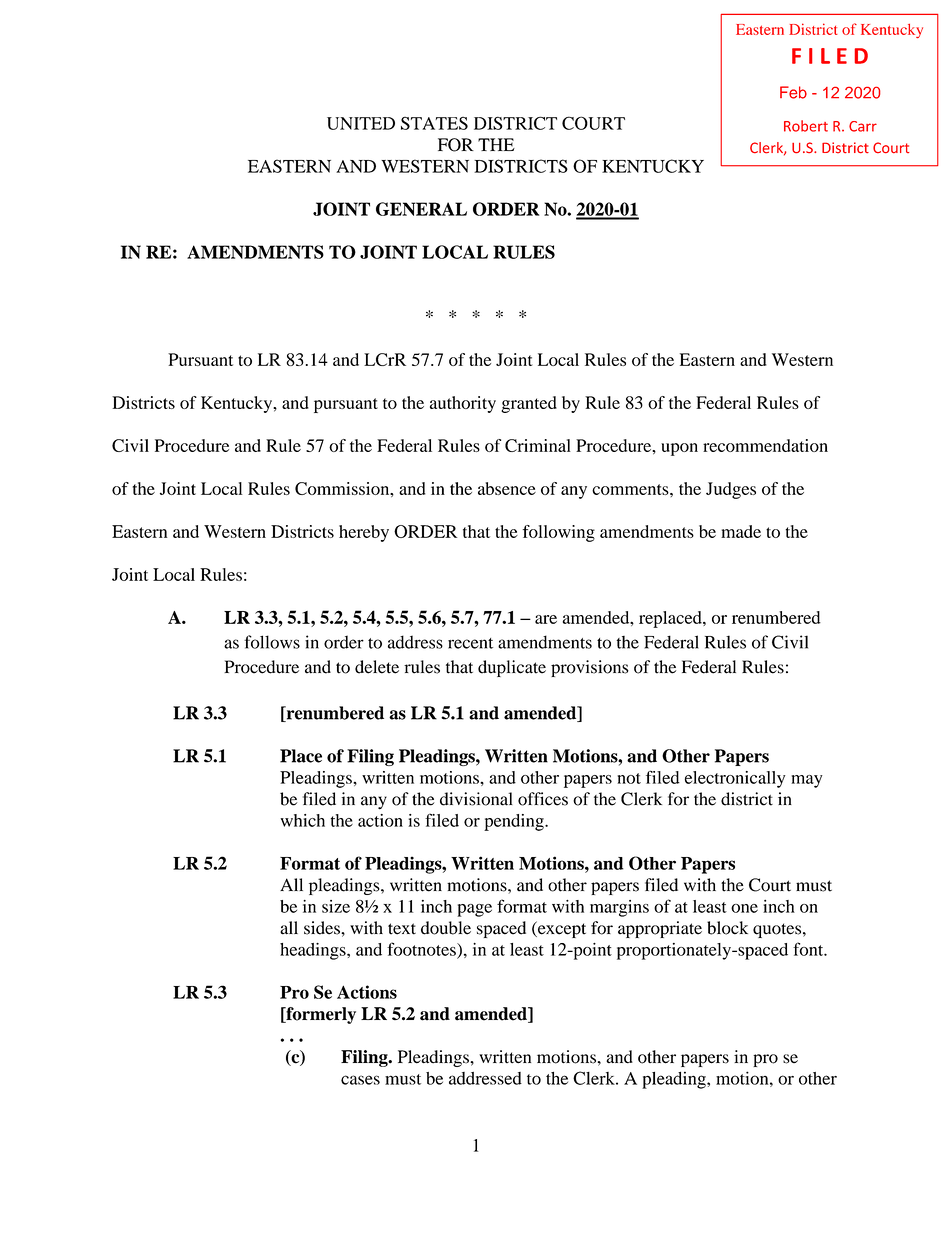  What do you see at coordinates (302, 820) in the screenshot?
I see `which` at bounding box center [302, 820].
